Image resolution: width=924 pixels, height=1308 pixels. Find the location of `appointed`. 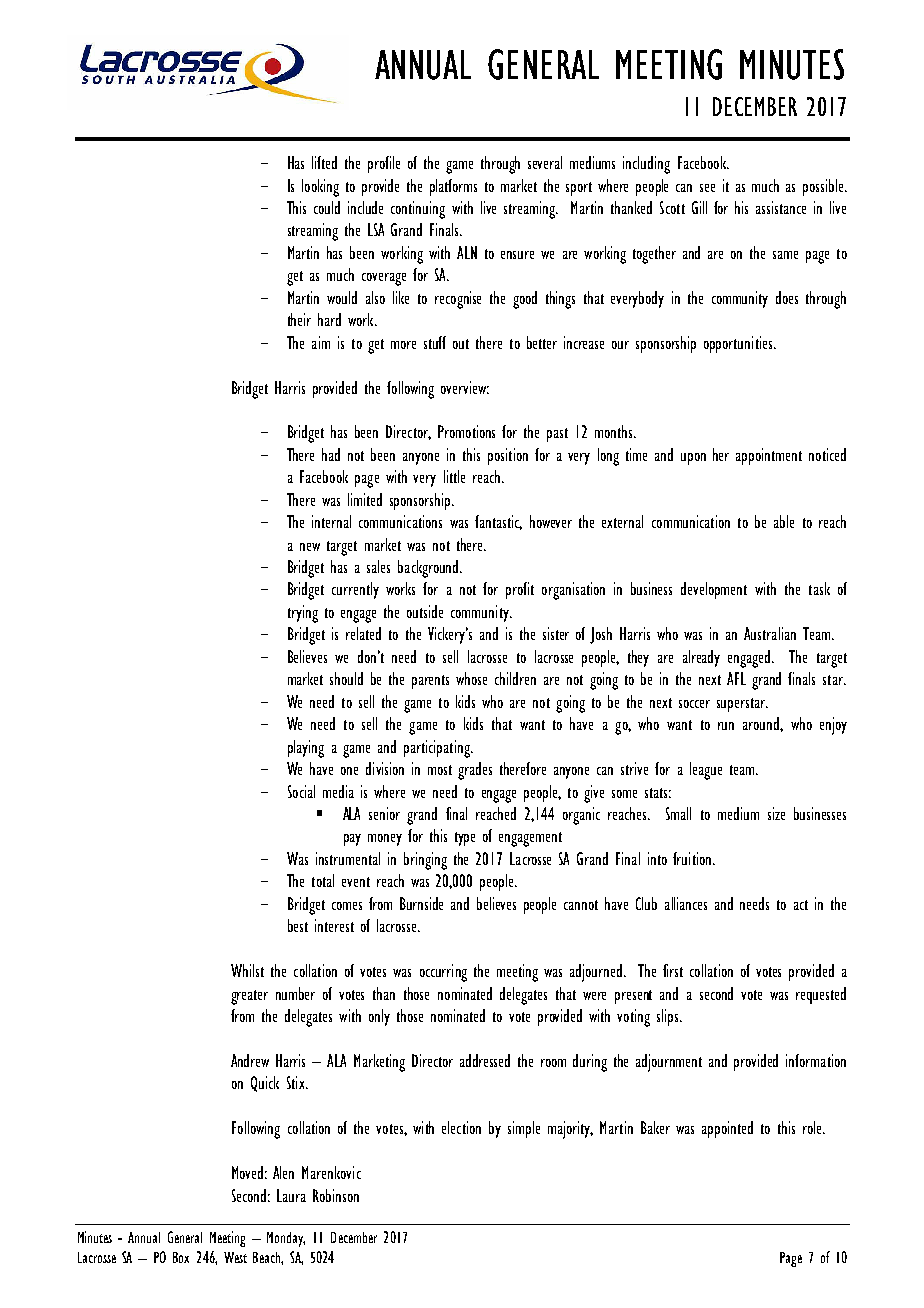

appointed is located at coordinates (727, 1129).
